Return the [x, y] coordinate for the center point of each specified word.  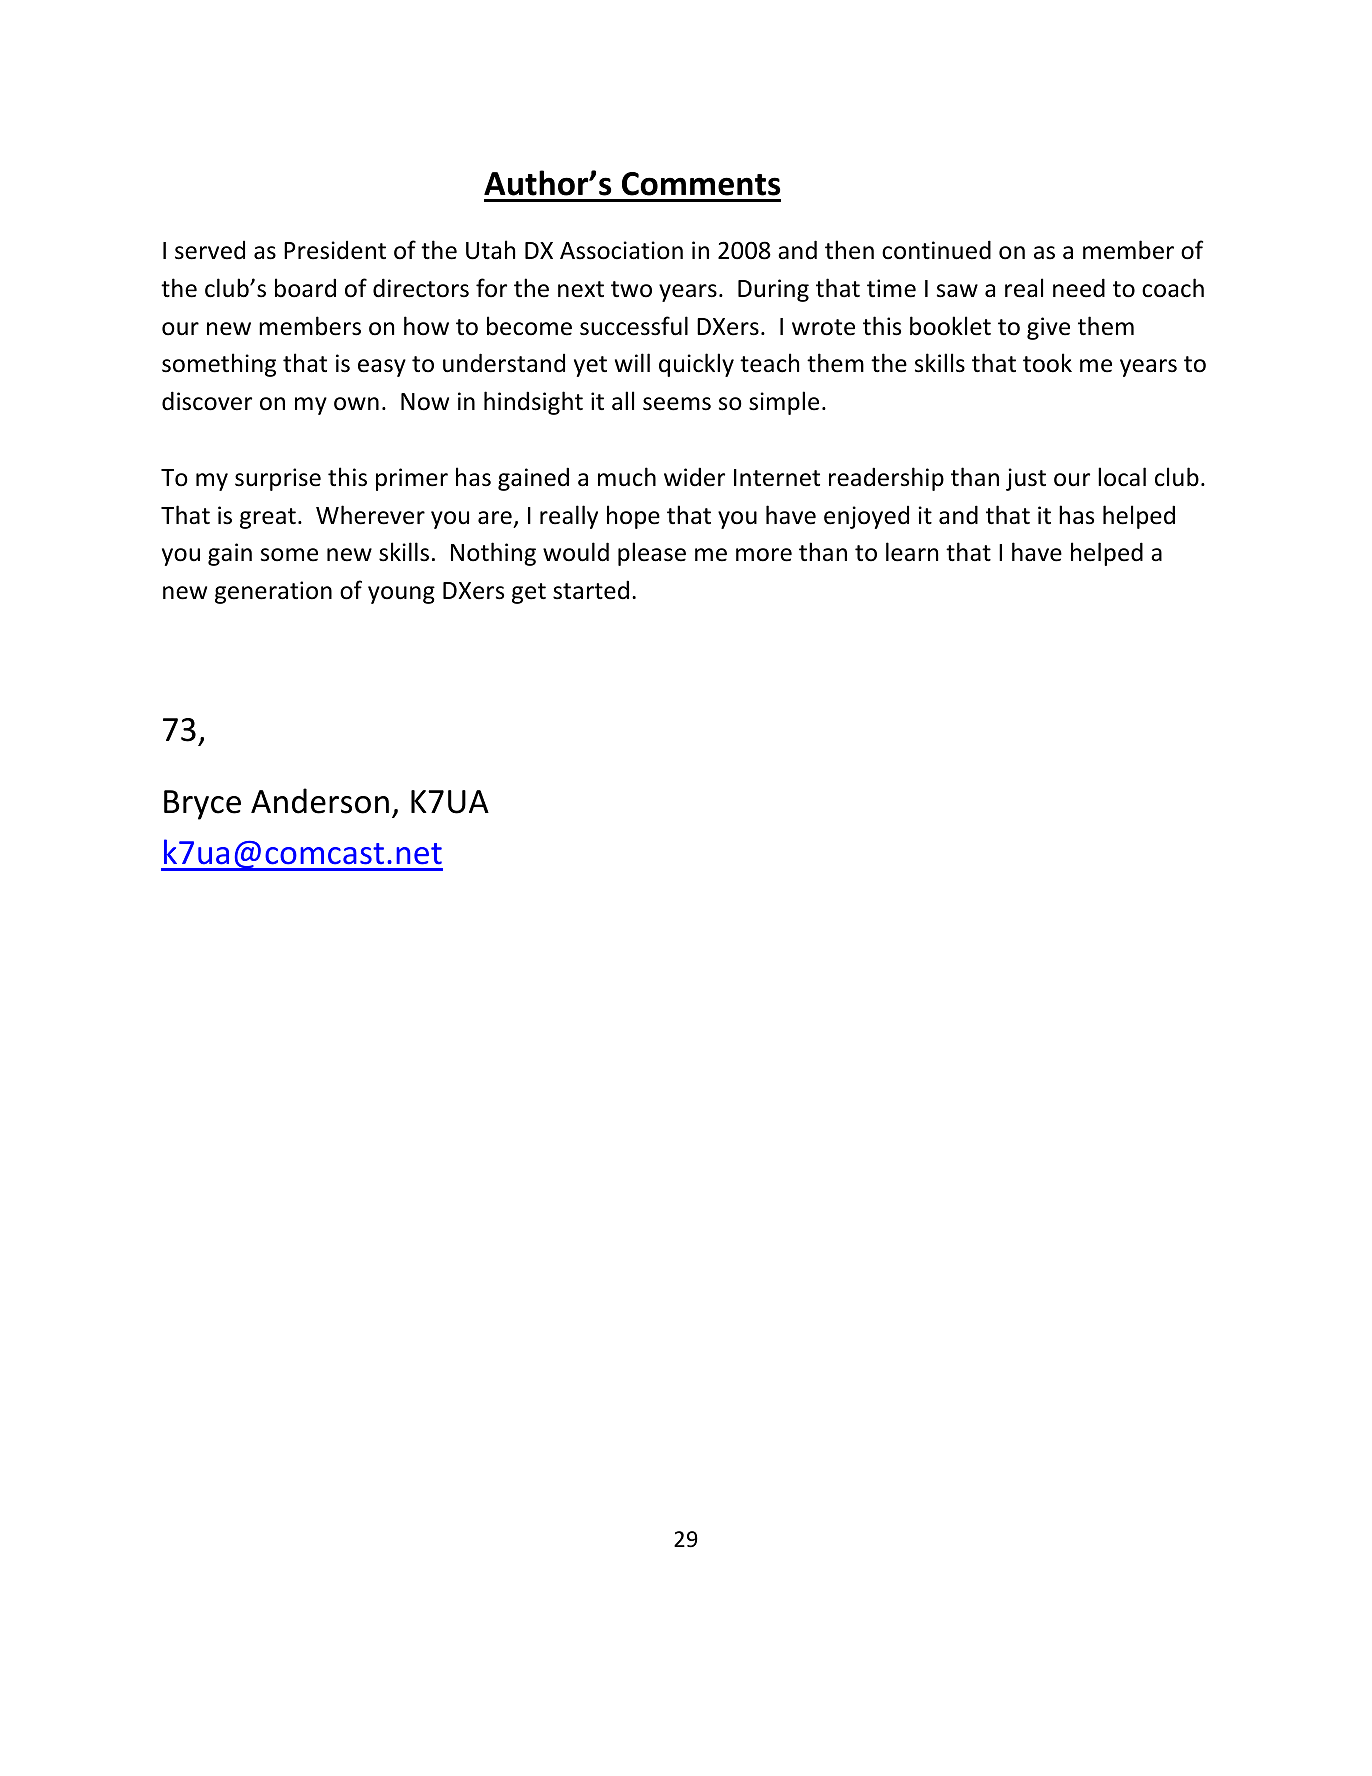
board [305, 288]
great [268, 518]
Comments [701, 184]
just [1026, 479]
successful [634, 326]
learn [912, 552]
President [335, 250]
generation [273, 592]
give [1048, 328]
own [356, 404]
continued [936, 250]
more [764, 555]
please [652, 554]
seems [677, 404]
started [591, 590]
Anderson [320, 801]
